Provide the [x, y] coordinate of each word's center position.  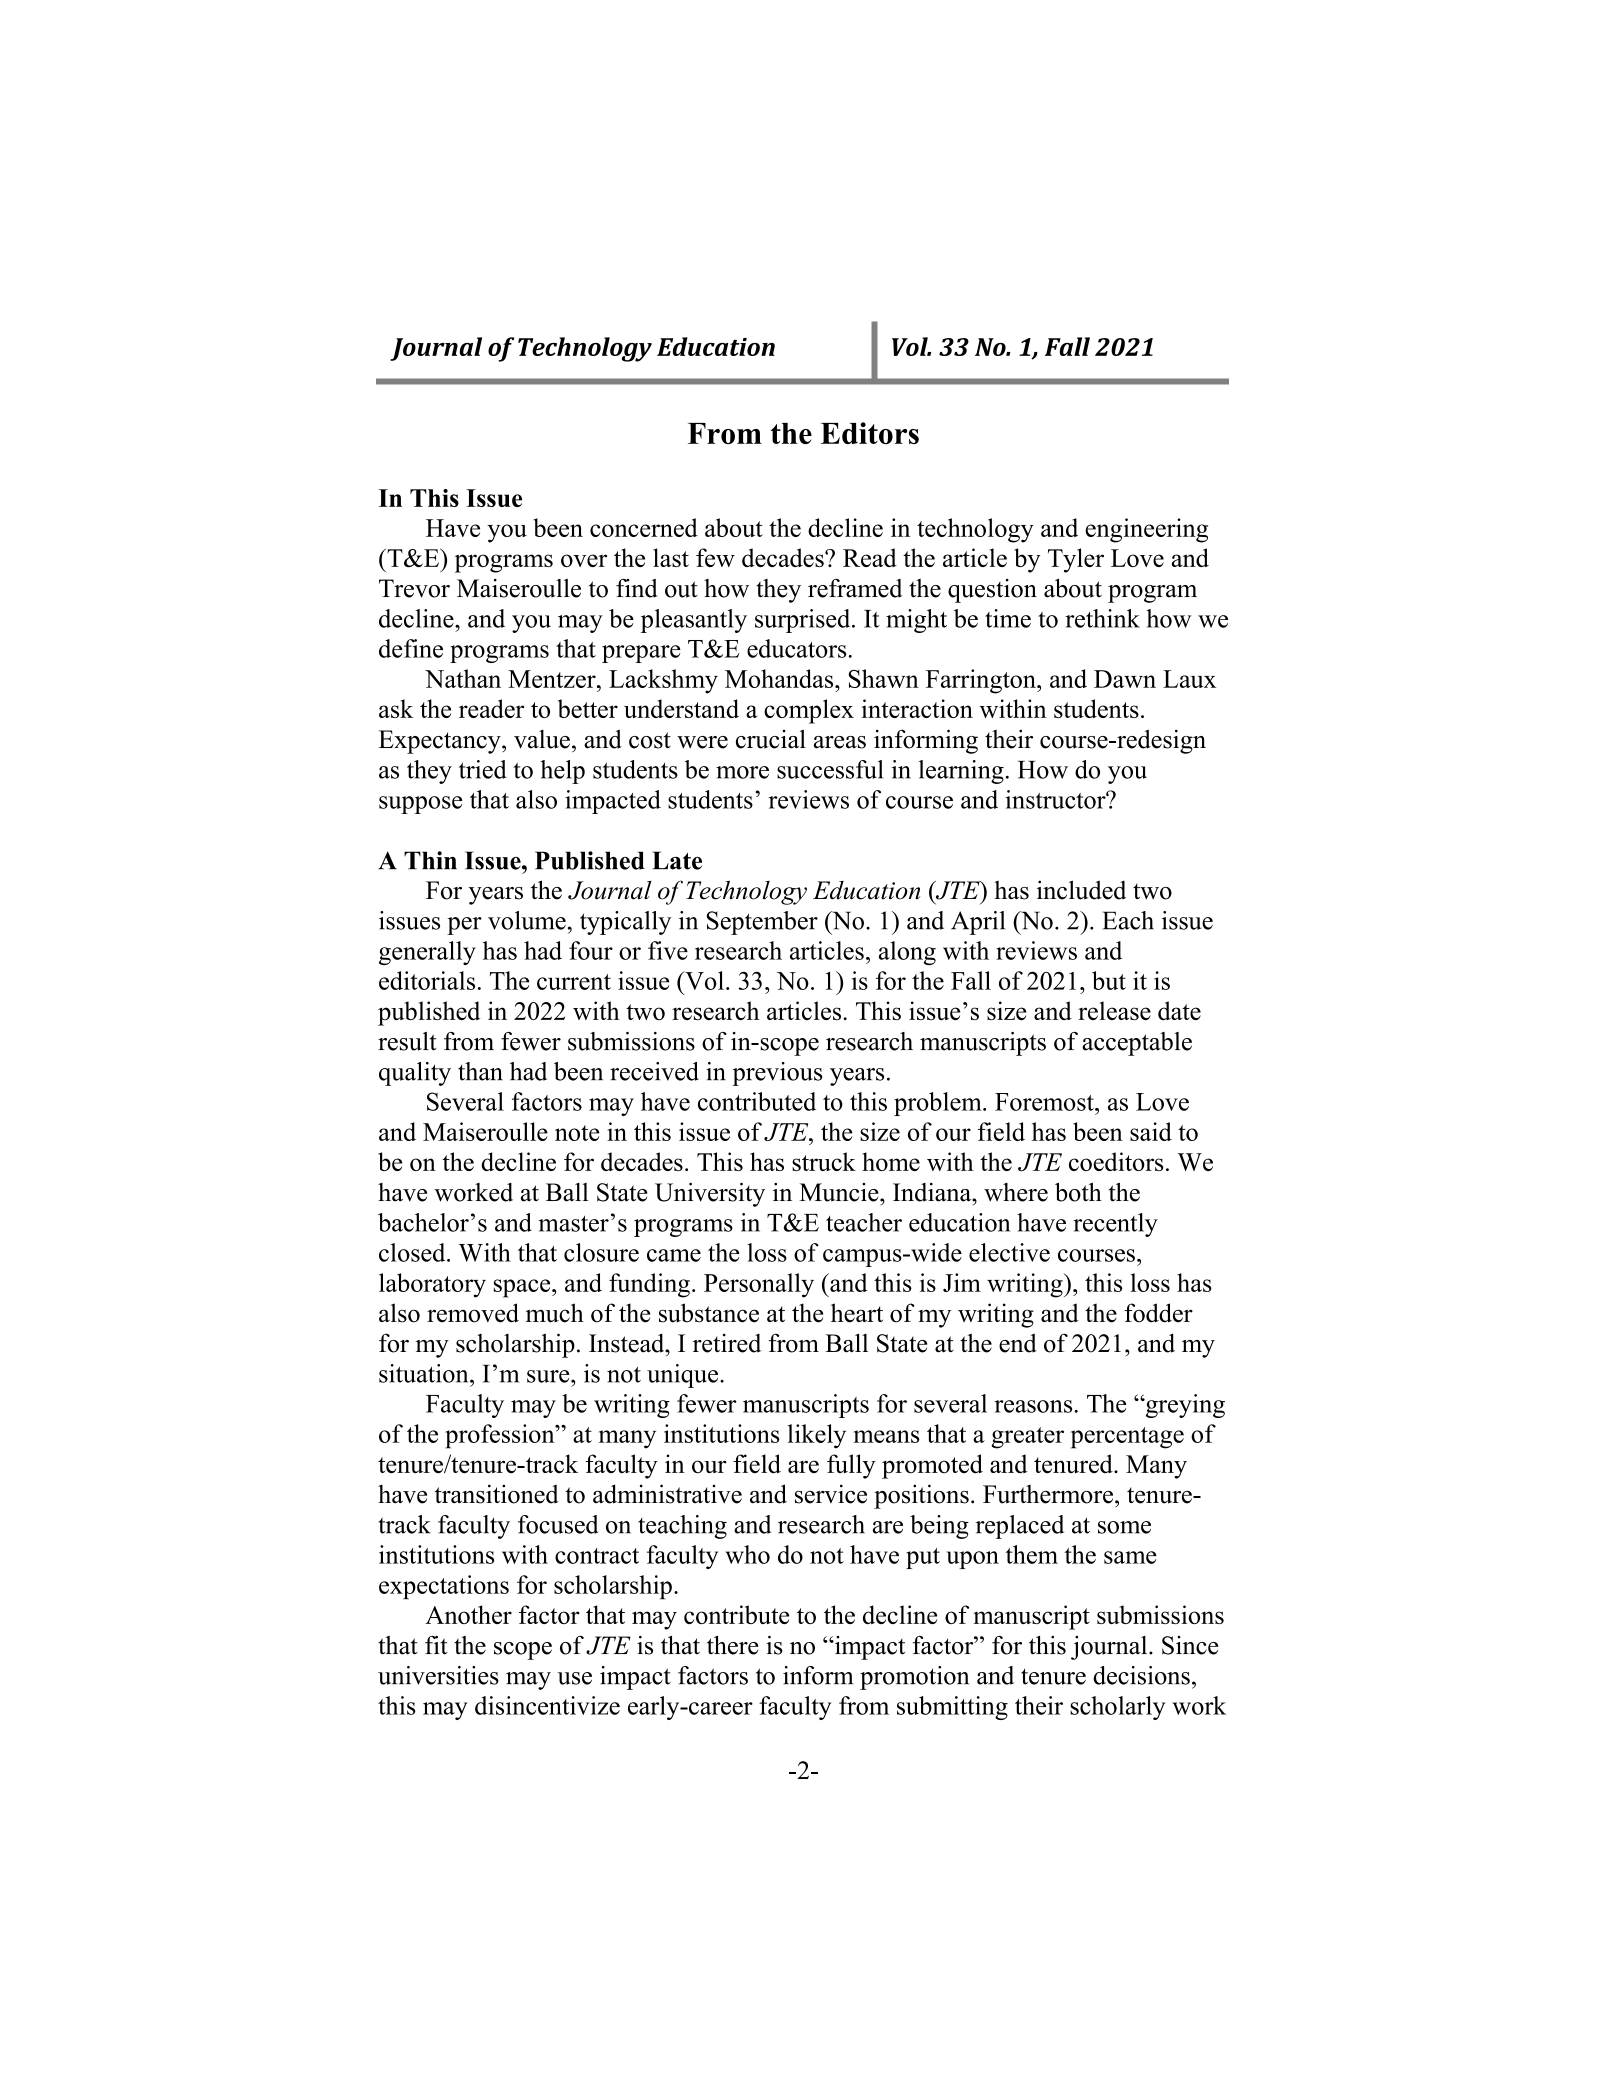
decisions [1141, 1675]
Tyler [1076, 560]
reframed [855, 588]
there [733, 1645]
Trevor [414, 588]
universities [438, 1675]
